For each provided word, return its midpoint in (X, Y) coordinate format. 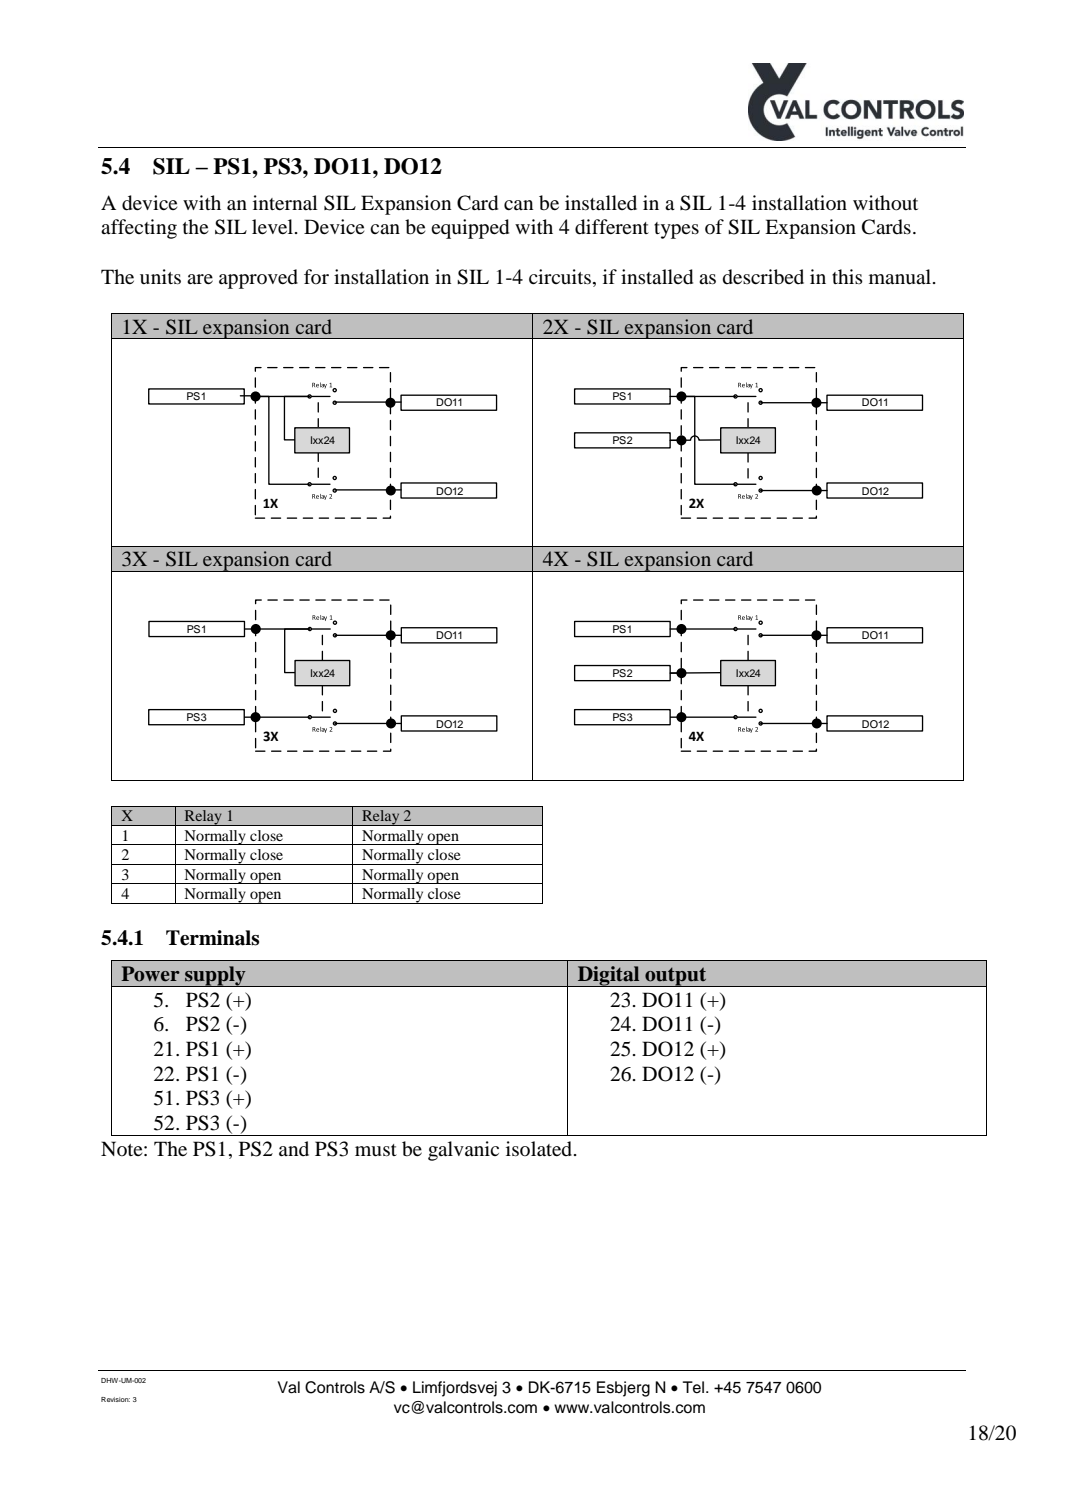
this (847, 276)
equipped (470, 229)
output (676, 977)
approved (258, 279)
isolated (540, 1149)
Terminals (212, 938)
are (200, 279)
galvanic (463, 1151)
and (294, 1148)
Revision (115, 1399)
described (763, 277)
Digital (609, 976)
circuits (560, 276)
